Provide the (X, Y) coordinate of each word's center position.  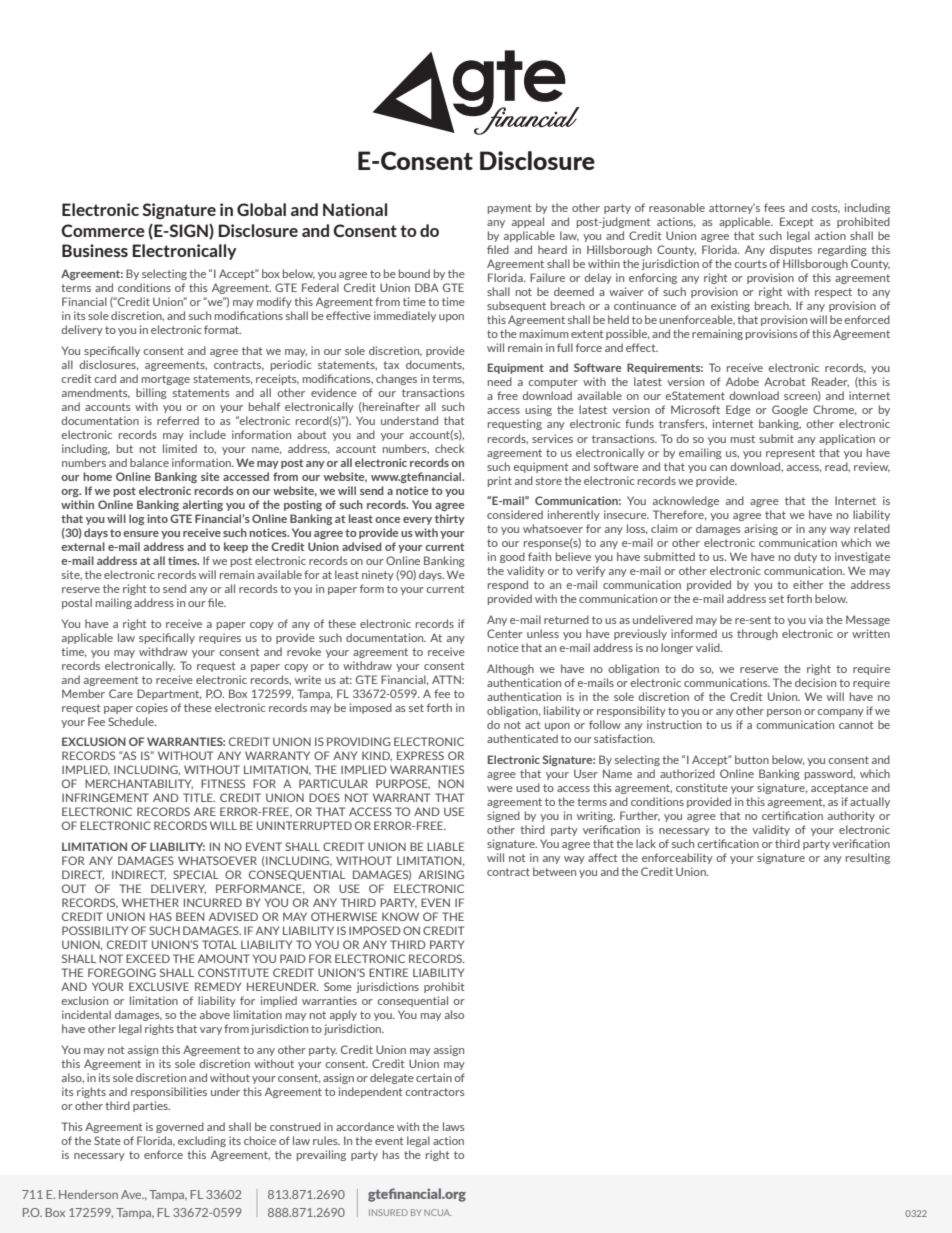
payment (509, 209)
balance (149, 462)
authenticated (522, 738)
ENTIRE (388, 972)
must (743, 439)
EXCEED (148, 958)
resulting (868, 858)
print (500, 481)
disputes (791, 250)
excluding (202, 1141)
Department (169, 694)
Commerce (103, 230)
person (784, 713)
